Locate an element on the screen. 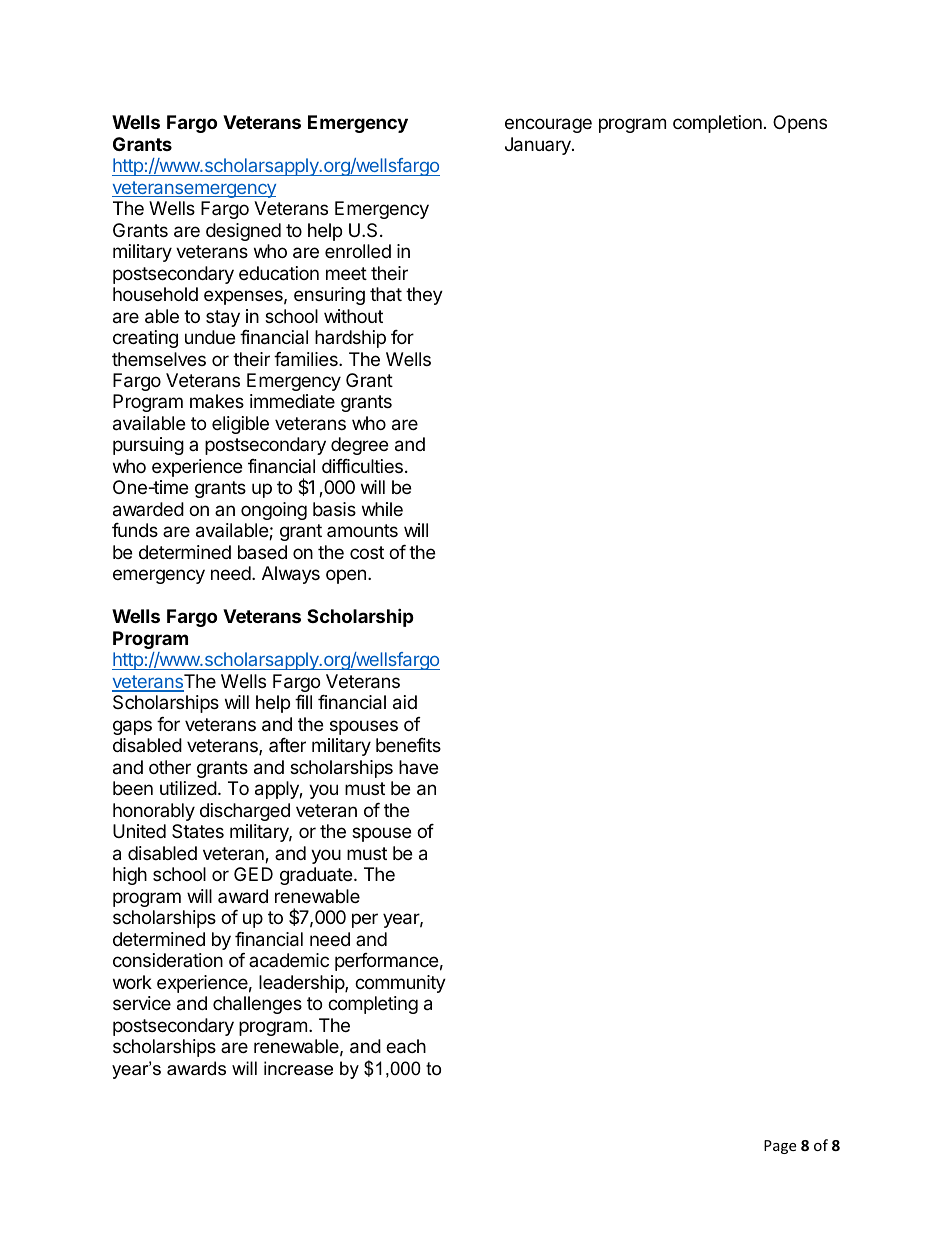  encourage is located at coordinates (548, 125).
